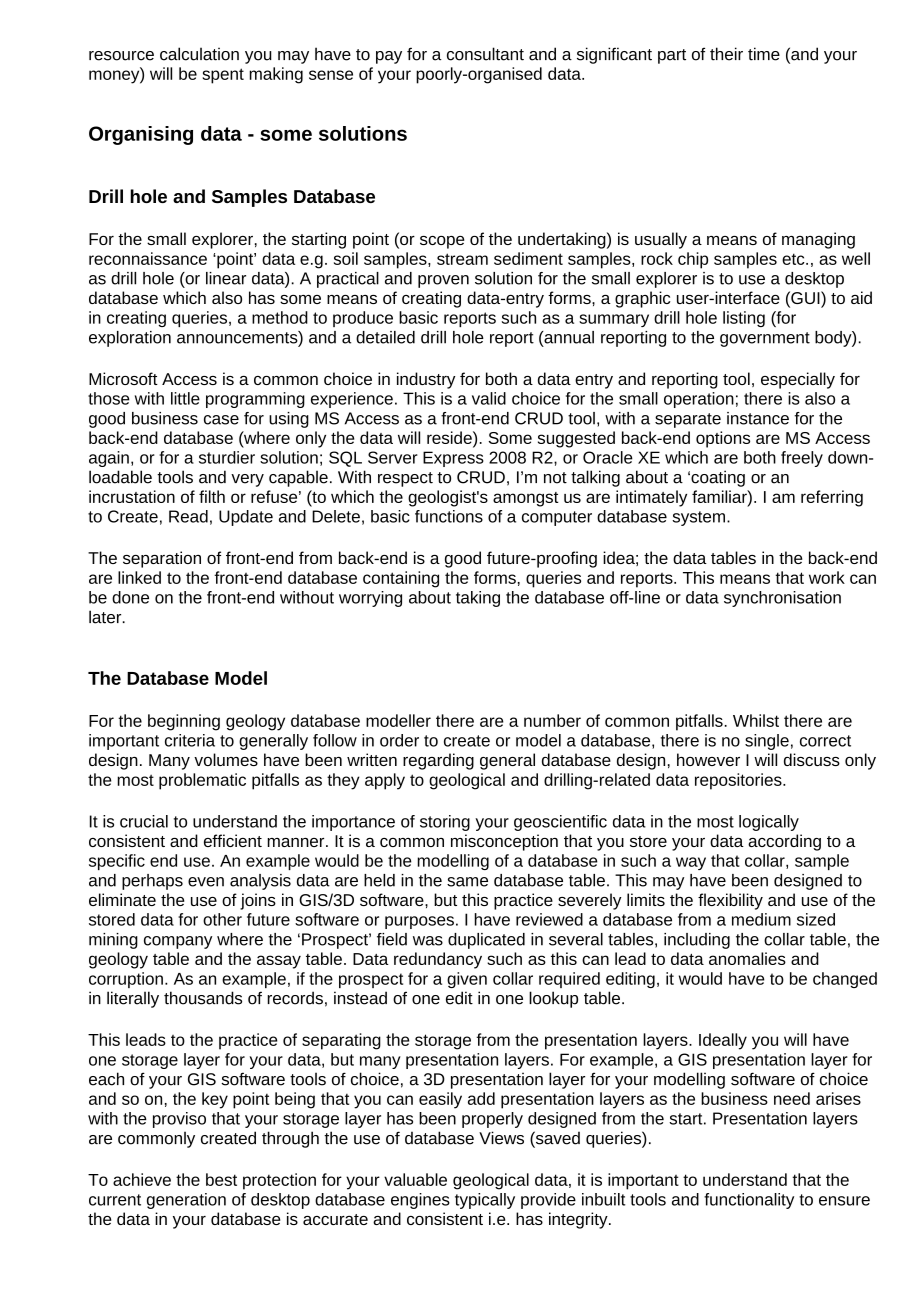  Describe the element at coordinates (453, 459) in the page. I see `Express` at that location.
